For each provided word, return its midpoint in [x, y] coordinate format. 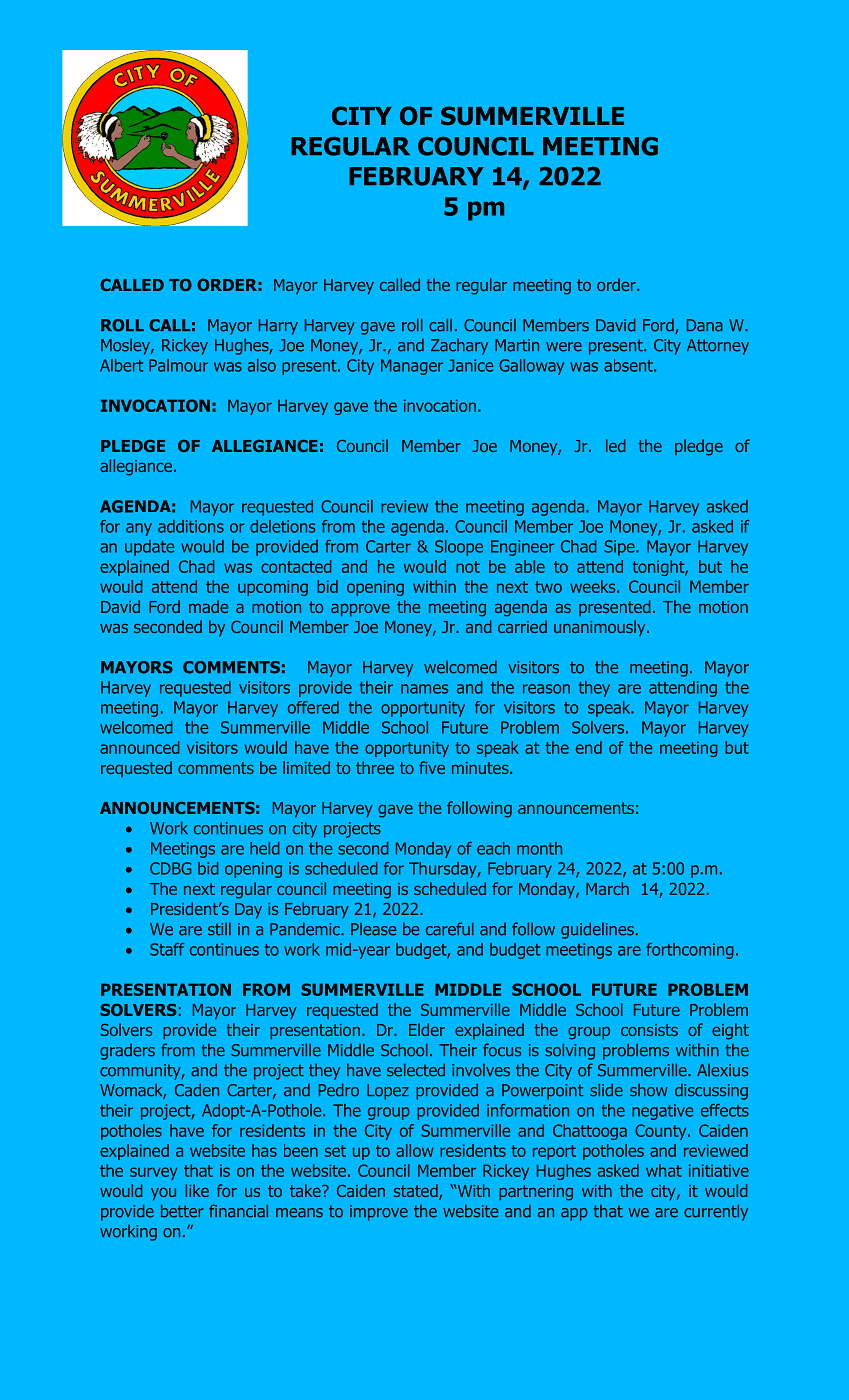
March [607, 888]
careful [450, 929]
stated [417, 1192]
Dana [705, 325]
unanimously [601, 628]
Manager [412, 367]
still [219, 929]
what [664, 1170]
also [262, 365]
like [197, 1190]
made [208, 606]
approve [360, 610]
